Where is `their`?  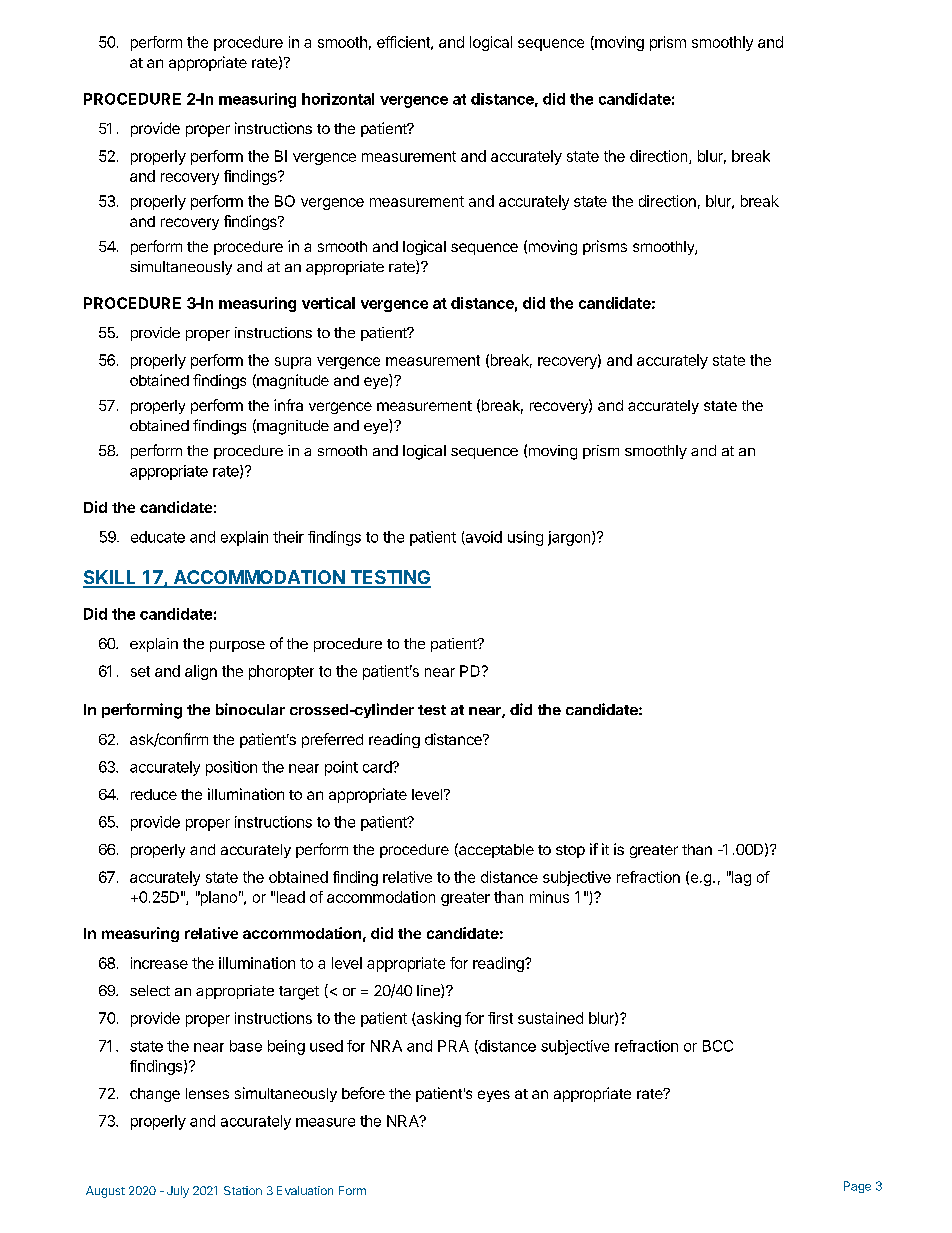
their is located at coordinates (288, 537).
